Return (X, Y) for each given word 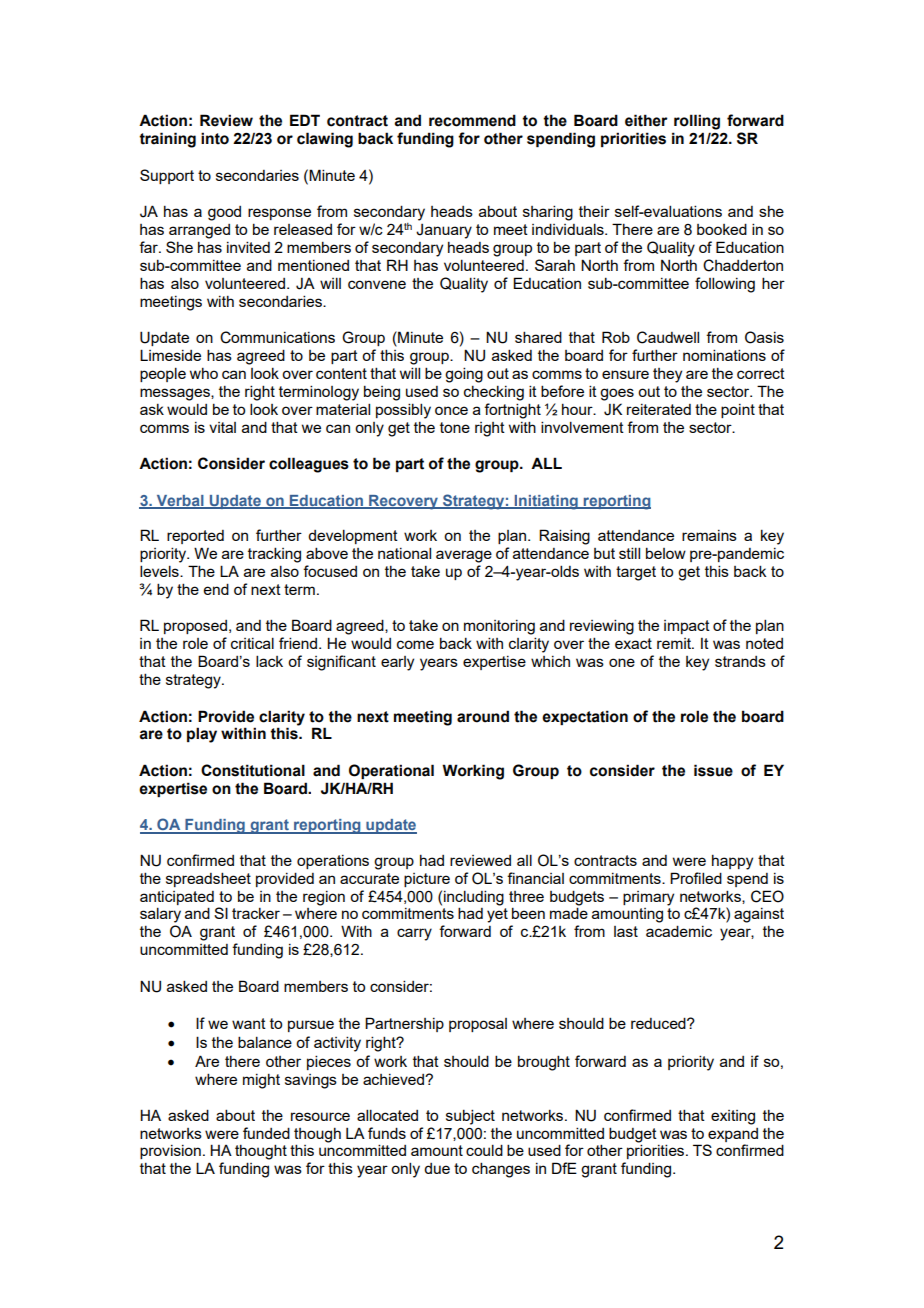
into (215, 138)
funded (266, 1133)
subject (470, 1117)
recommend (472, 120)
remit (675, 643)
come (415, 644)
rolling (697, 122)
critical (252, 643)
